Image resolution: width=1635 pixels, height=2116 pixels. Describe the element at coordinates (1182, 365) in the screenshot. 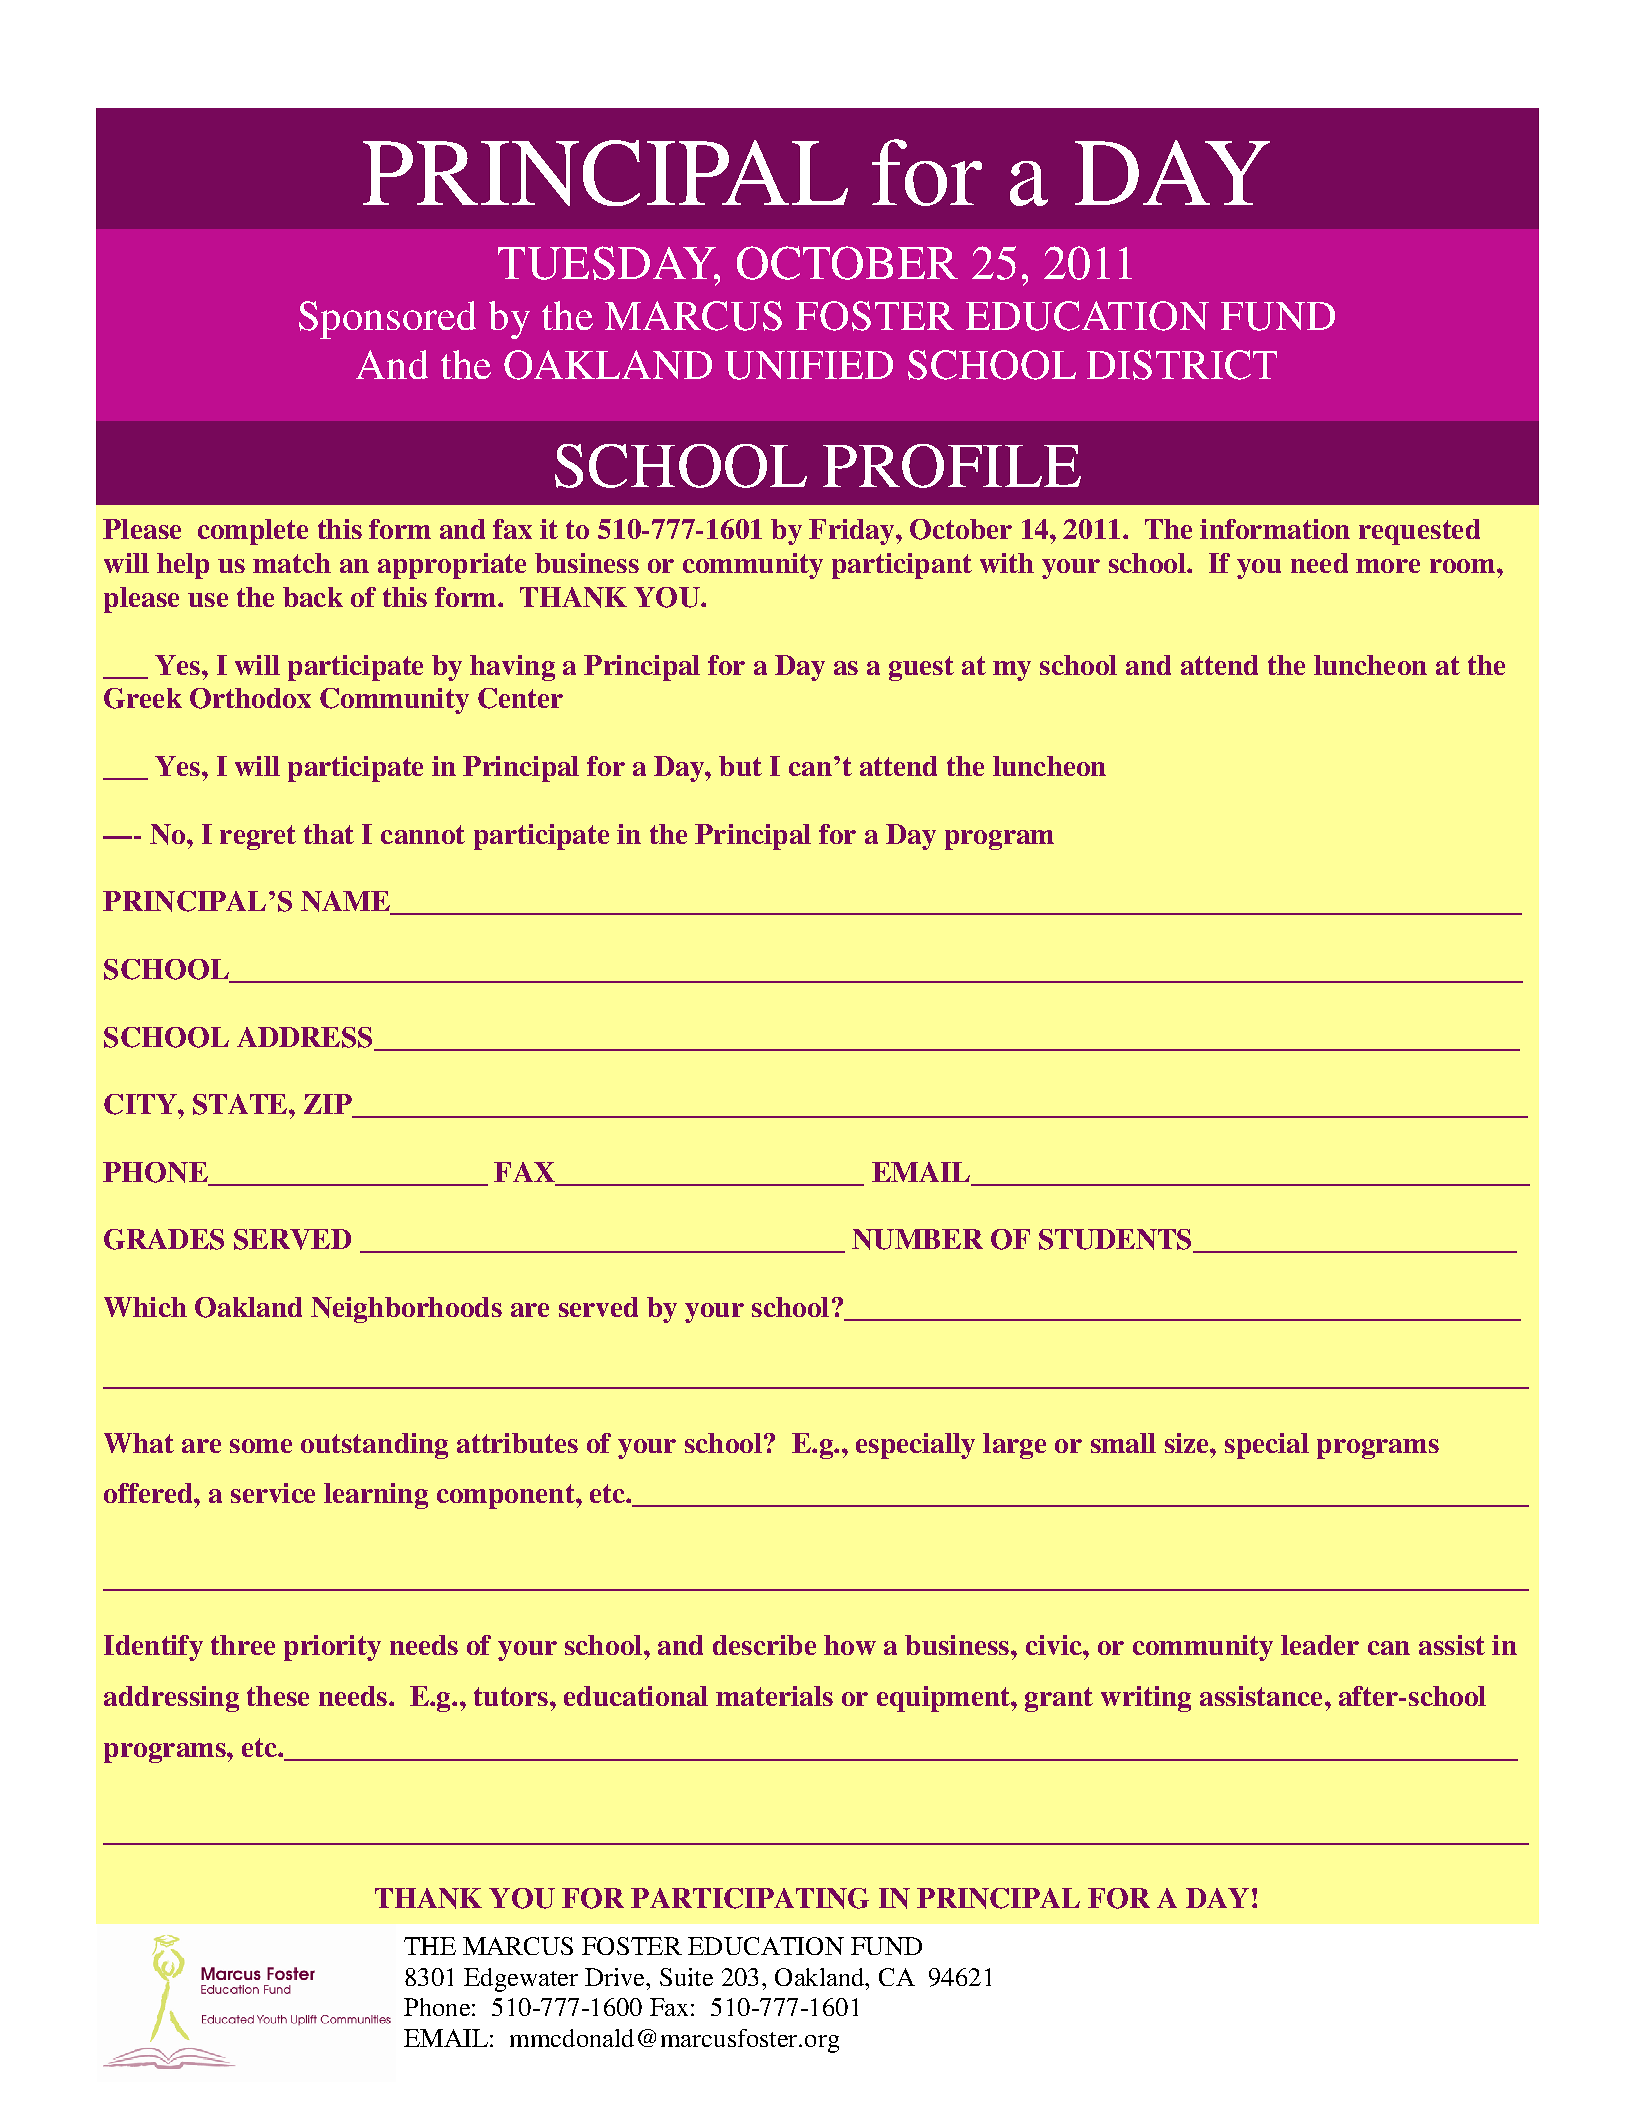

I see `DISTRICT` at that location.
